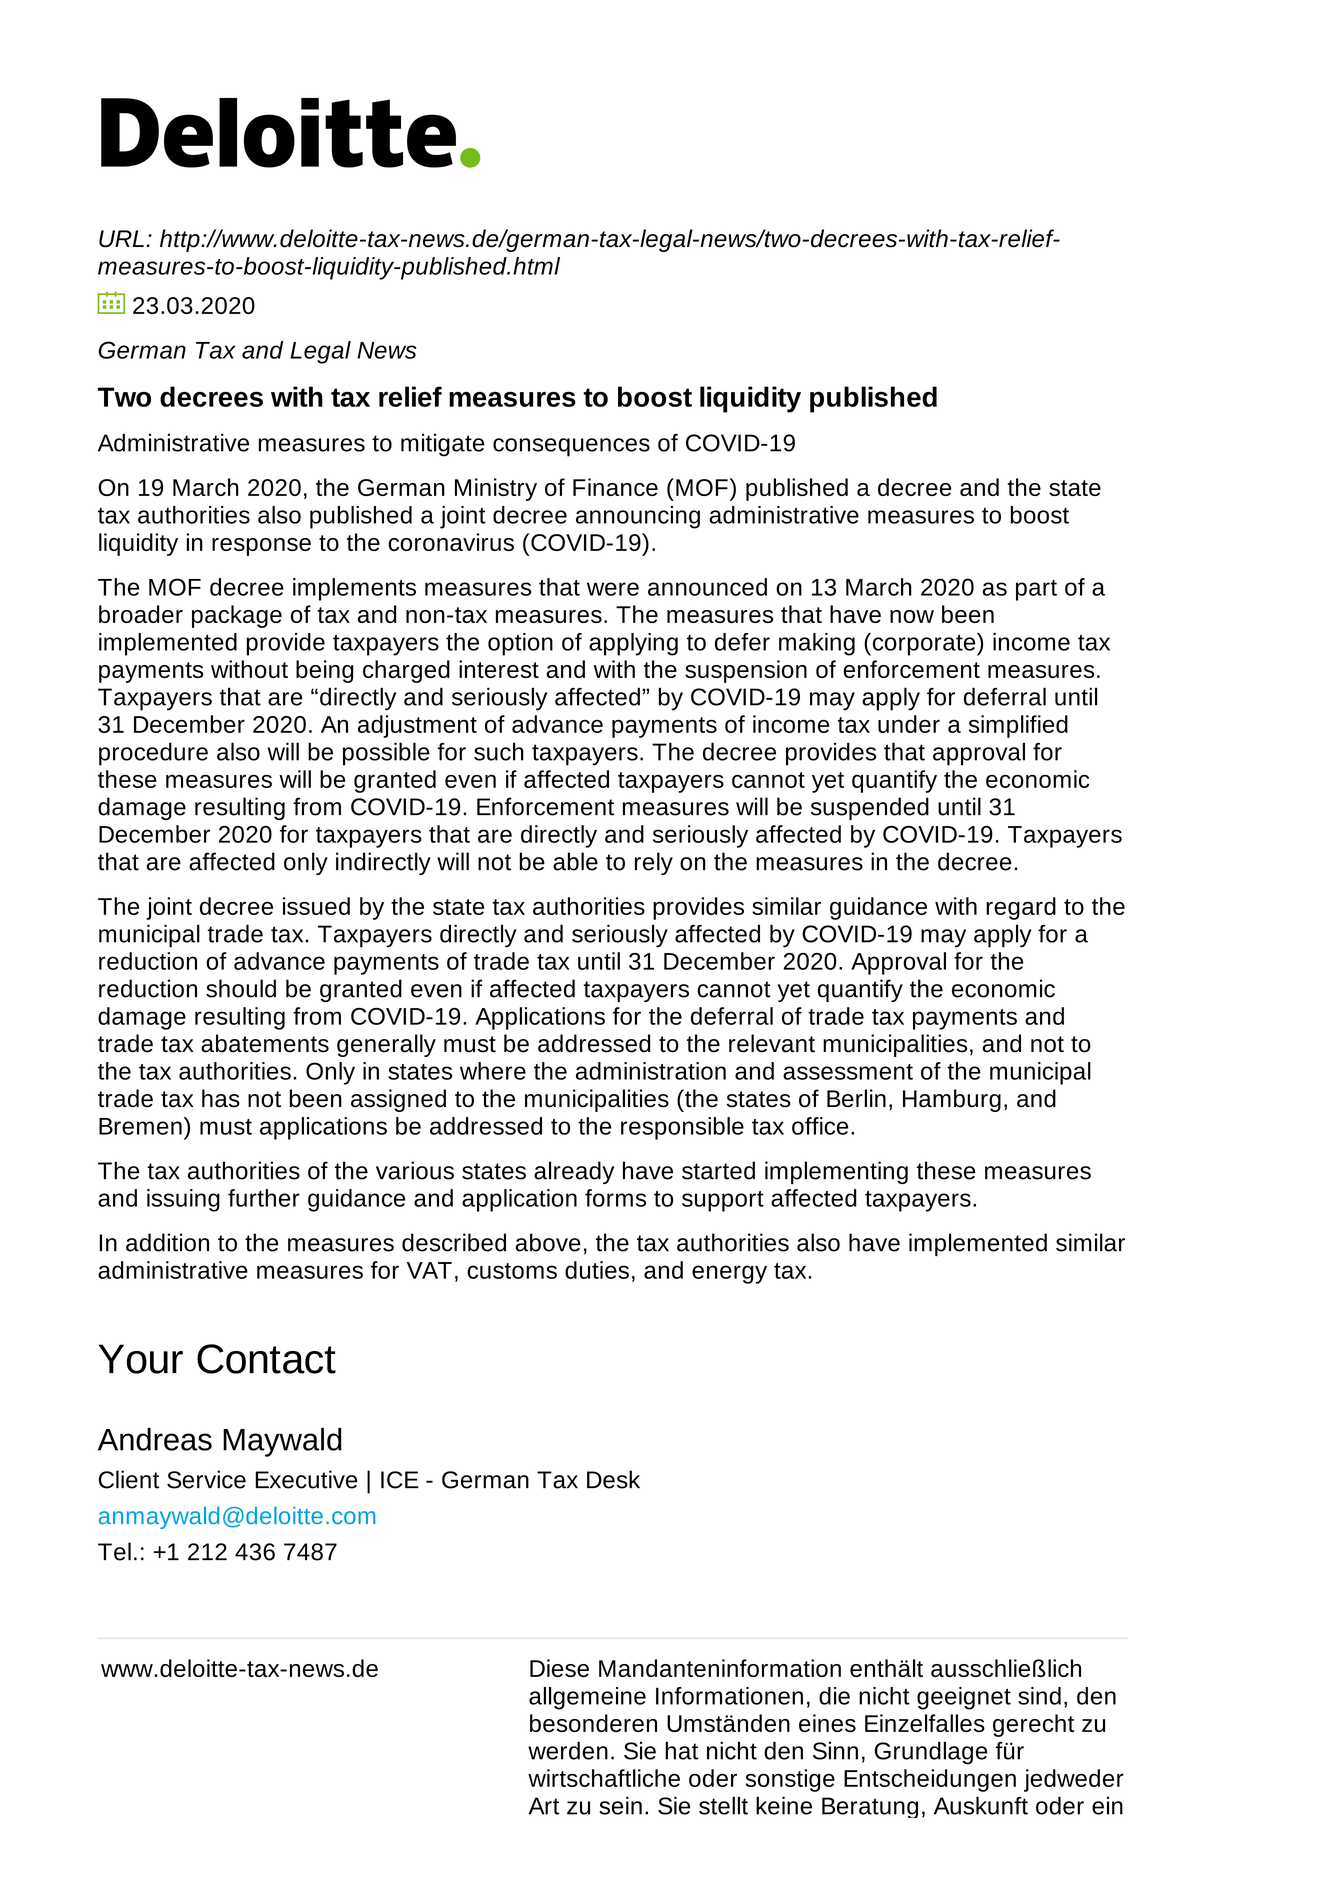 The height and width of the document is (1882, 1330). What do you see at coordinates (241, 988) in the document?
I see `should` at bounding box center [241, 988].
